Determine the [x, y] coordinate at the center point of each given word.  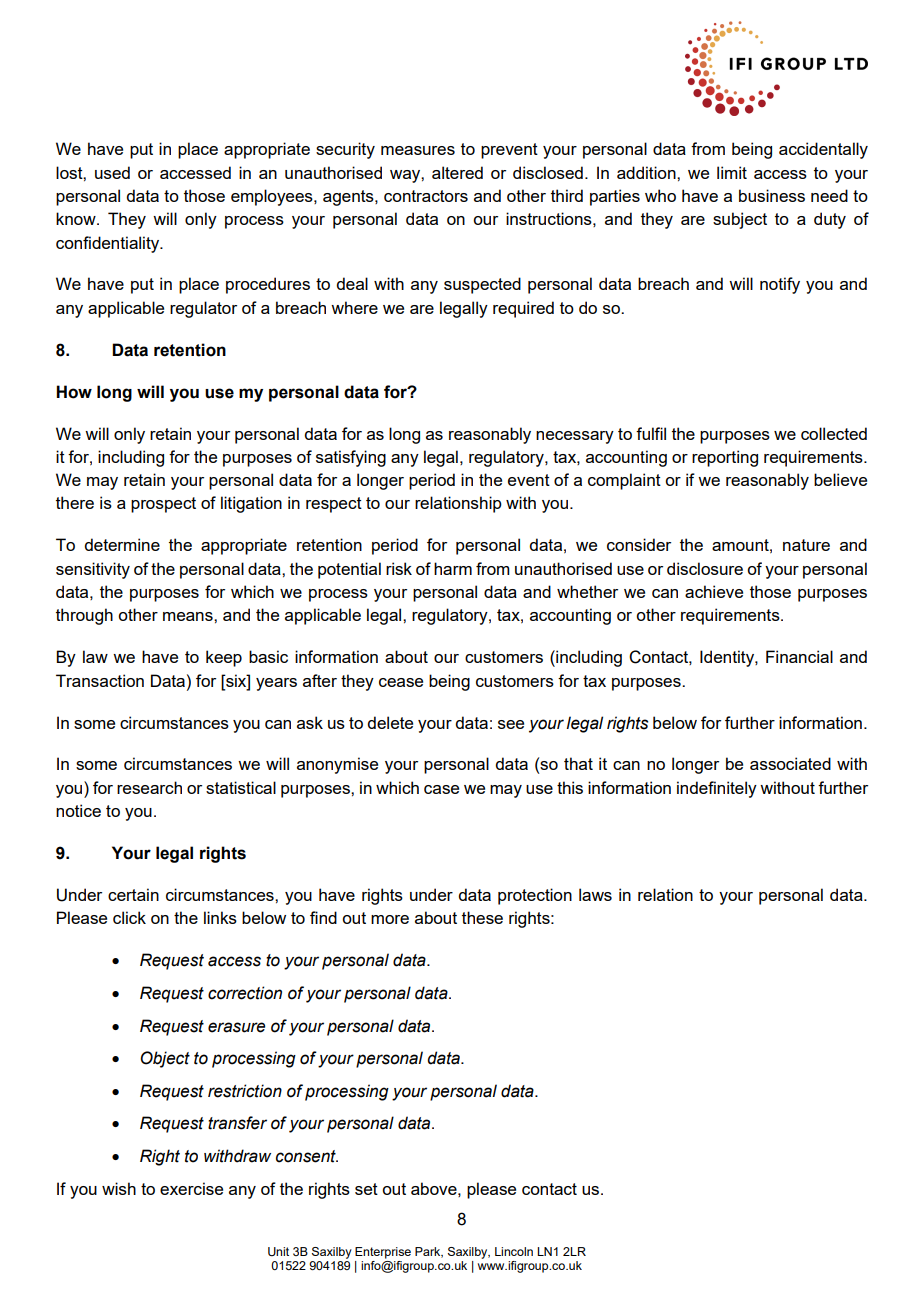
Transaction [100, 680]
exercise [191, 1188]
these [482, 917]
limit [732, 172]
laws [595, 894]
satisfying [351, 458]
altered [457, 172]
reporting [725, 458]
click [129, 917]
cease [401, 682]
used [112, 172]
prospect [163, 505]
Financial [799, 656]
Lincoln [514, 1251]
